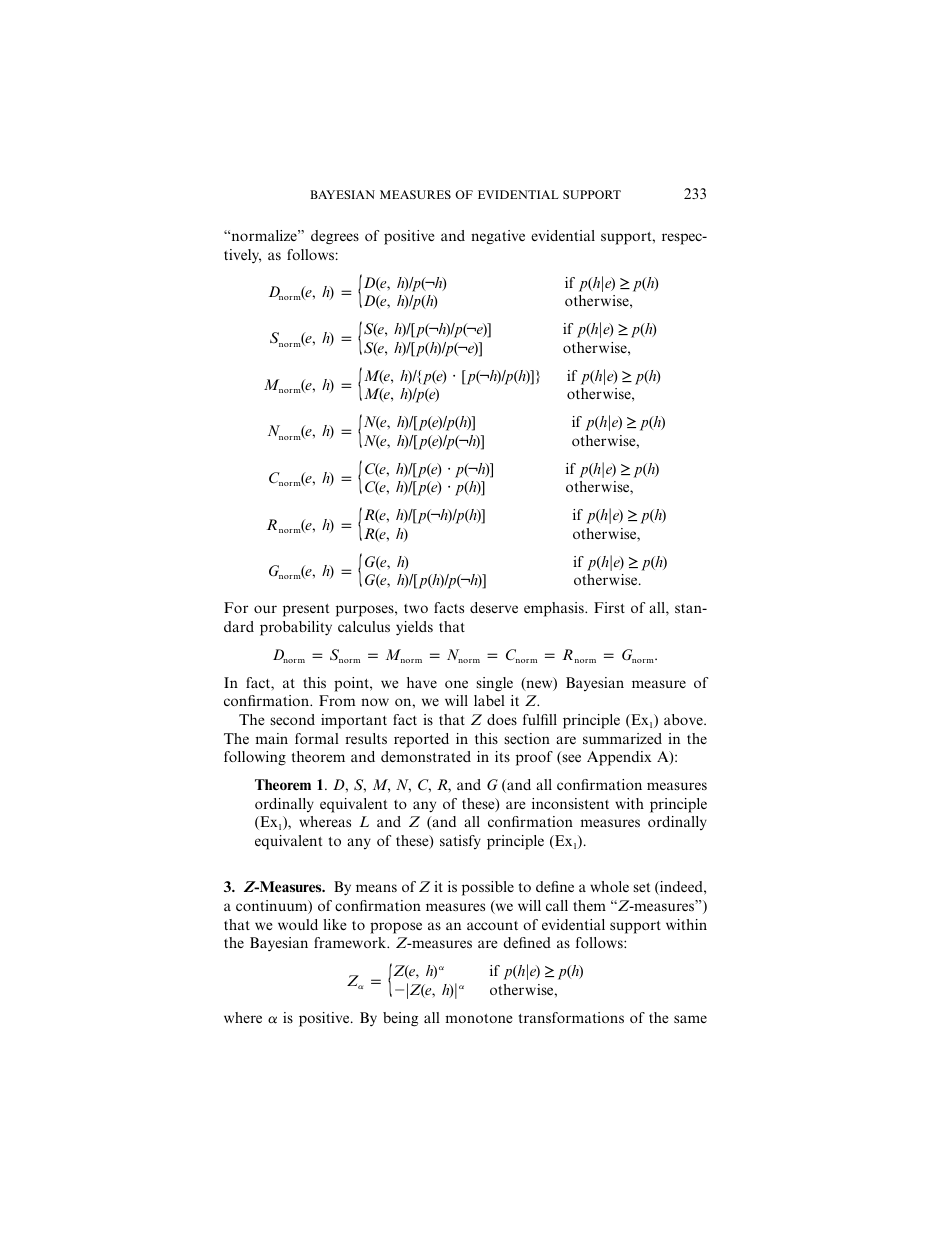 The height and width of the document is (1233, 952). Describe the element at coordinates (622, 738) in the document. I see `summarized` at that location.
